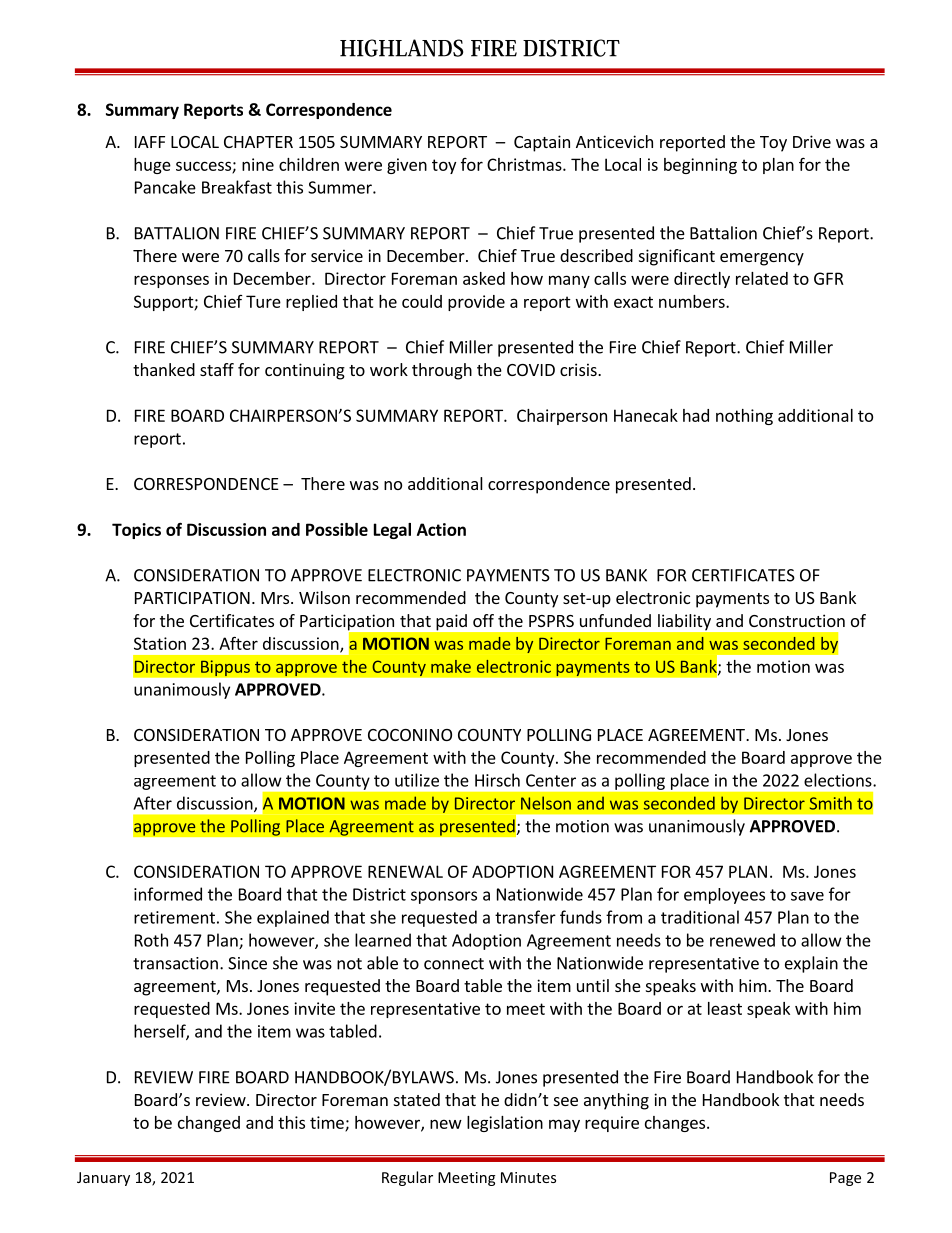 Image resolution: width=952 pixels, height=1233 pixels. I want to click on Smith, so click(831, 803).
